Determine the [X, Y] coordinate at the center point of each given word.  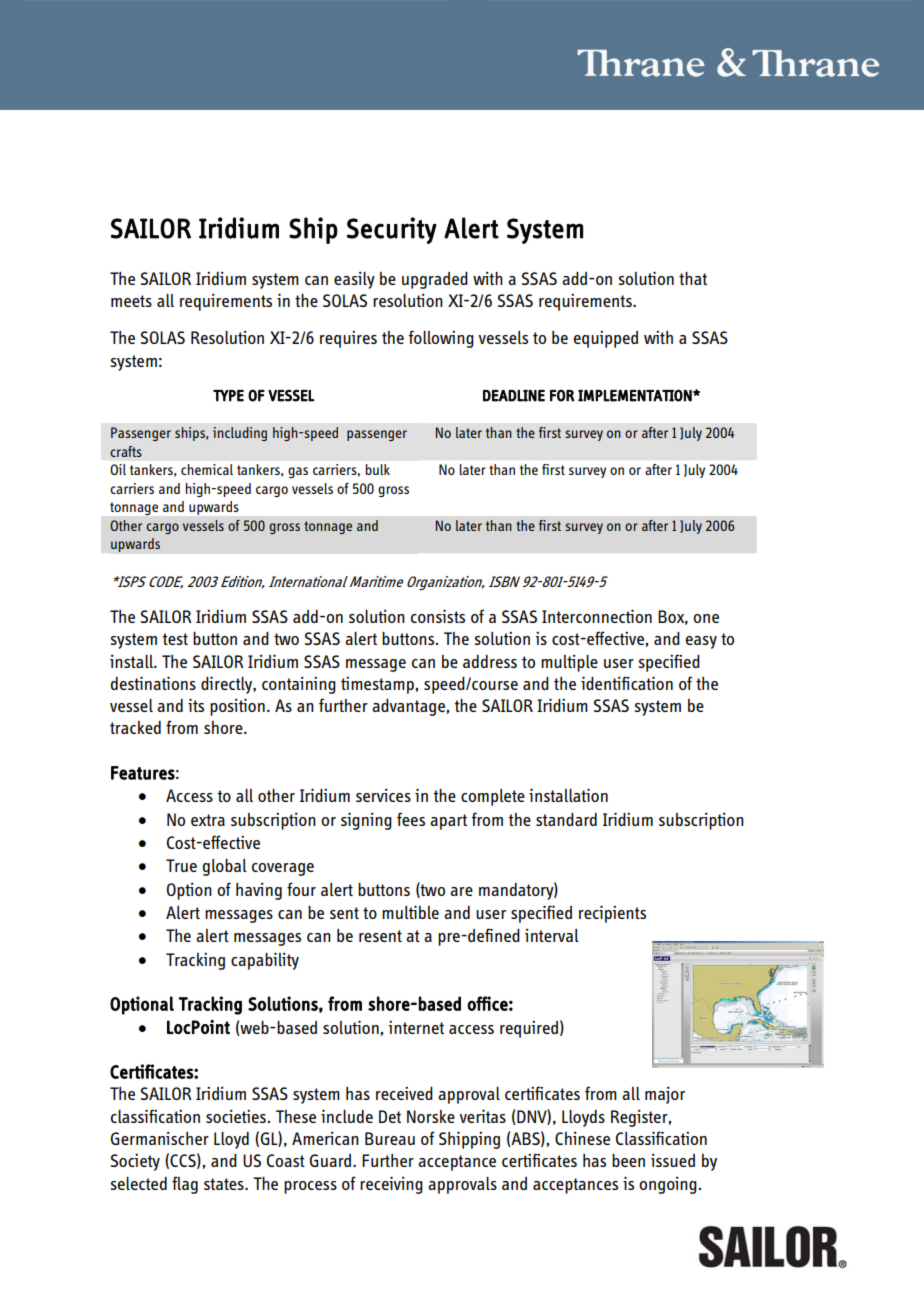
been [628, 1160]
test [175, 639]
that [693, 278]
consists [438, 616]
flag [185, 1185]
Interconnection [597, 616]
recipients [612, 914]
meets [131, 301]
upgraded [435, 280]
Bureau [390, 1138]
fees [411, 819]
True [181, 865]
